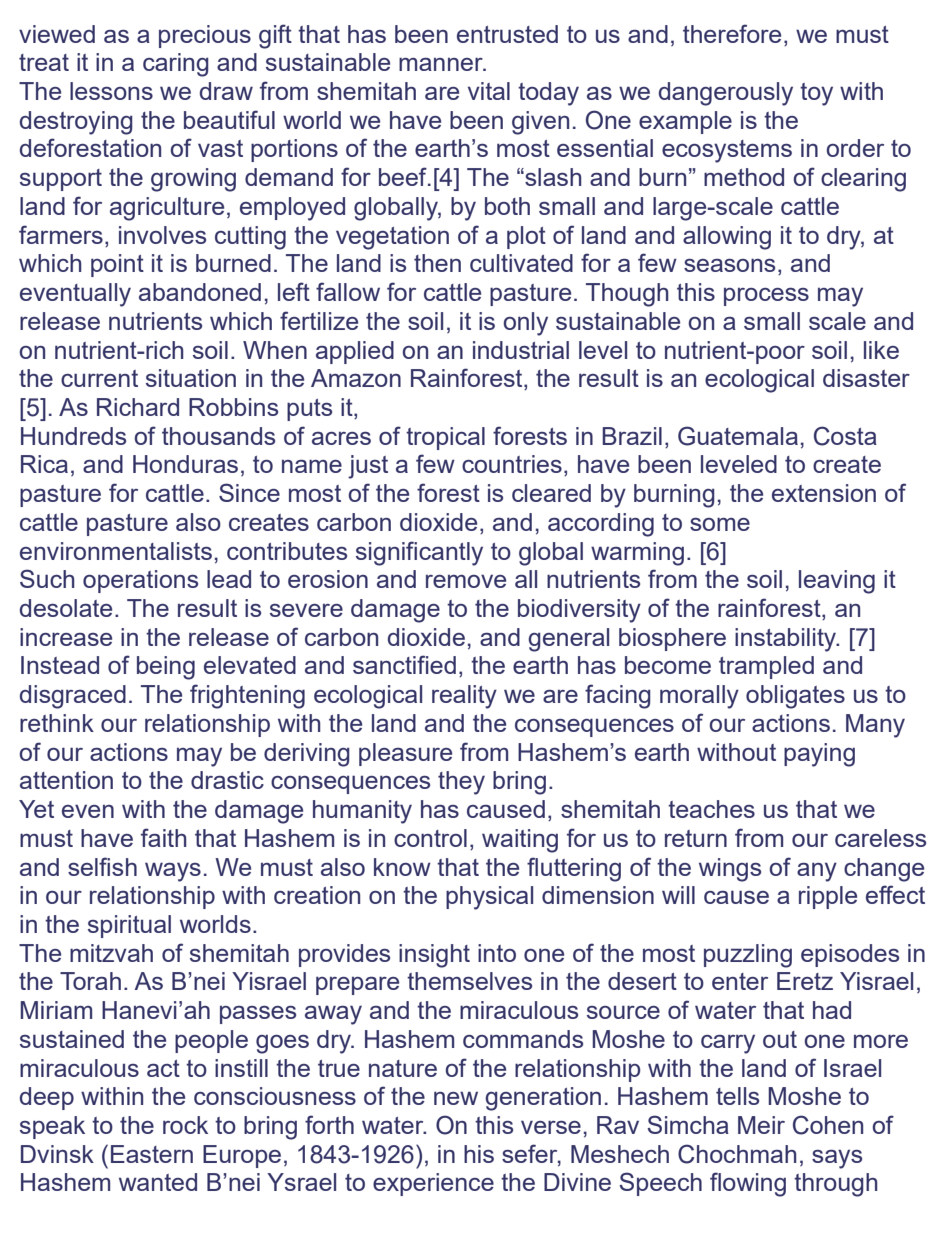  Describe the element at coordinates (521, 350) in the screenshot. I see `industrial` at that location.
